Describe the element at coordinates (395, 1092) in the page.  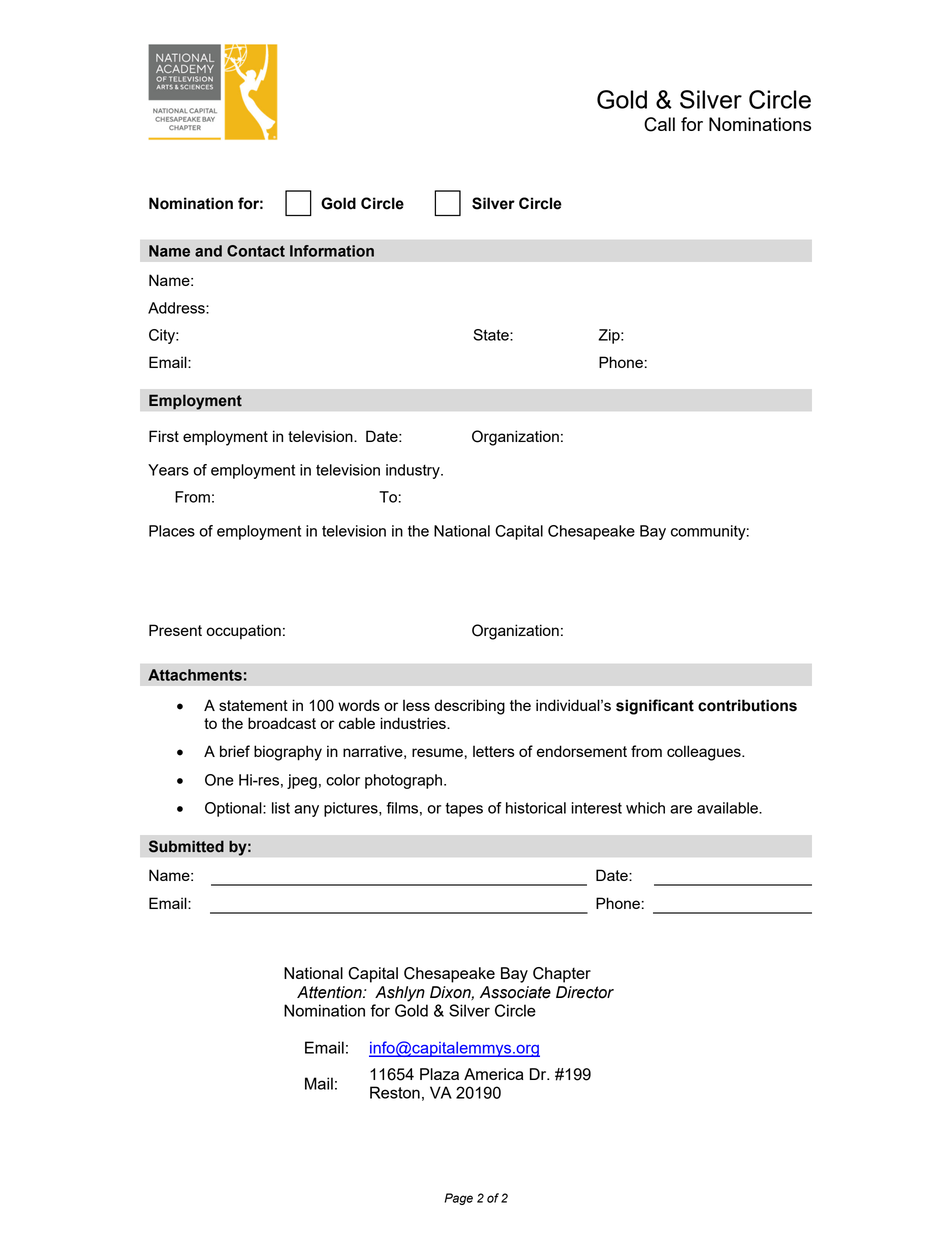
I see `Reston` at that location.
